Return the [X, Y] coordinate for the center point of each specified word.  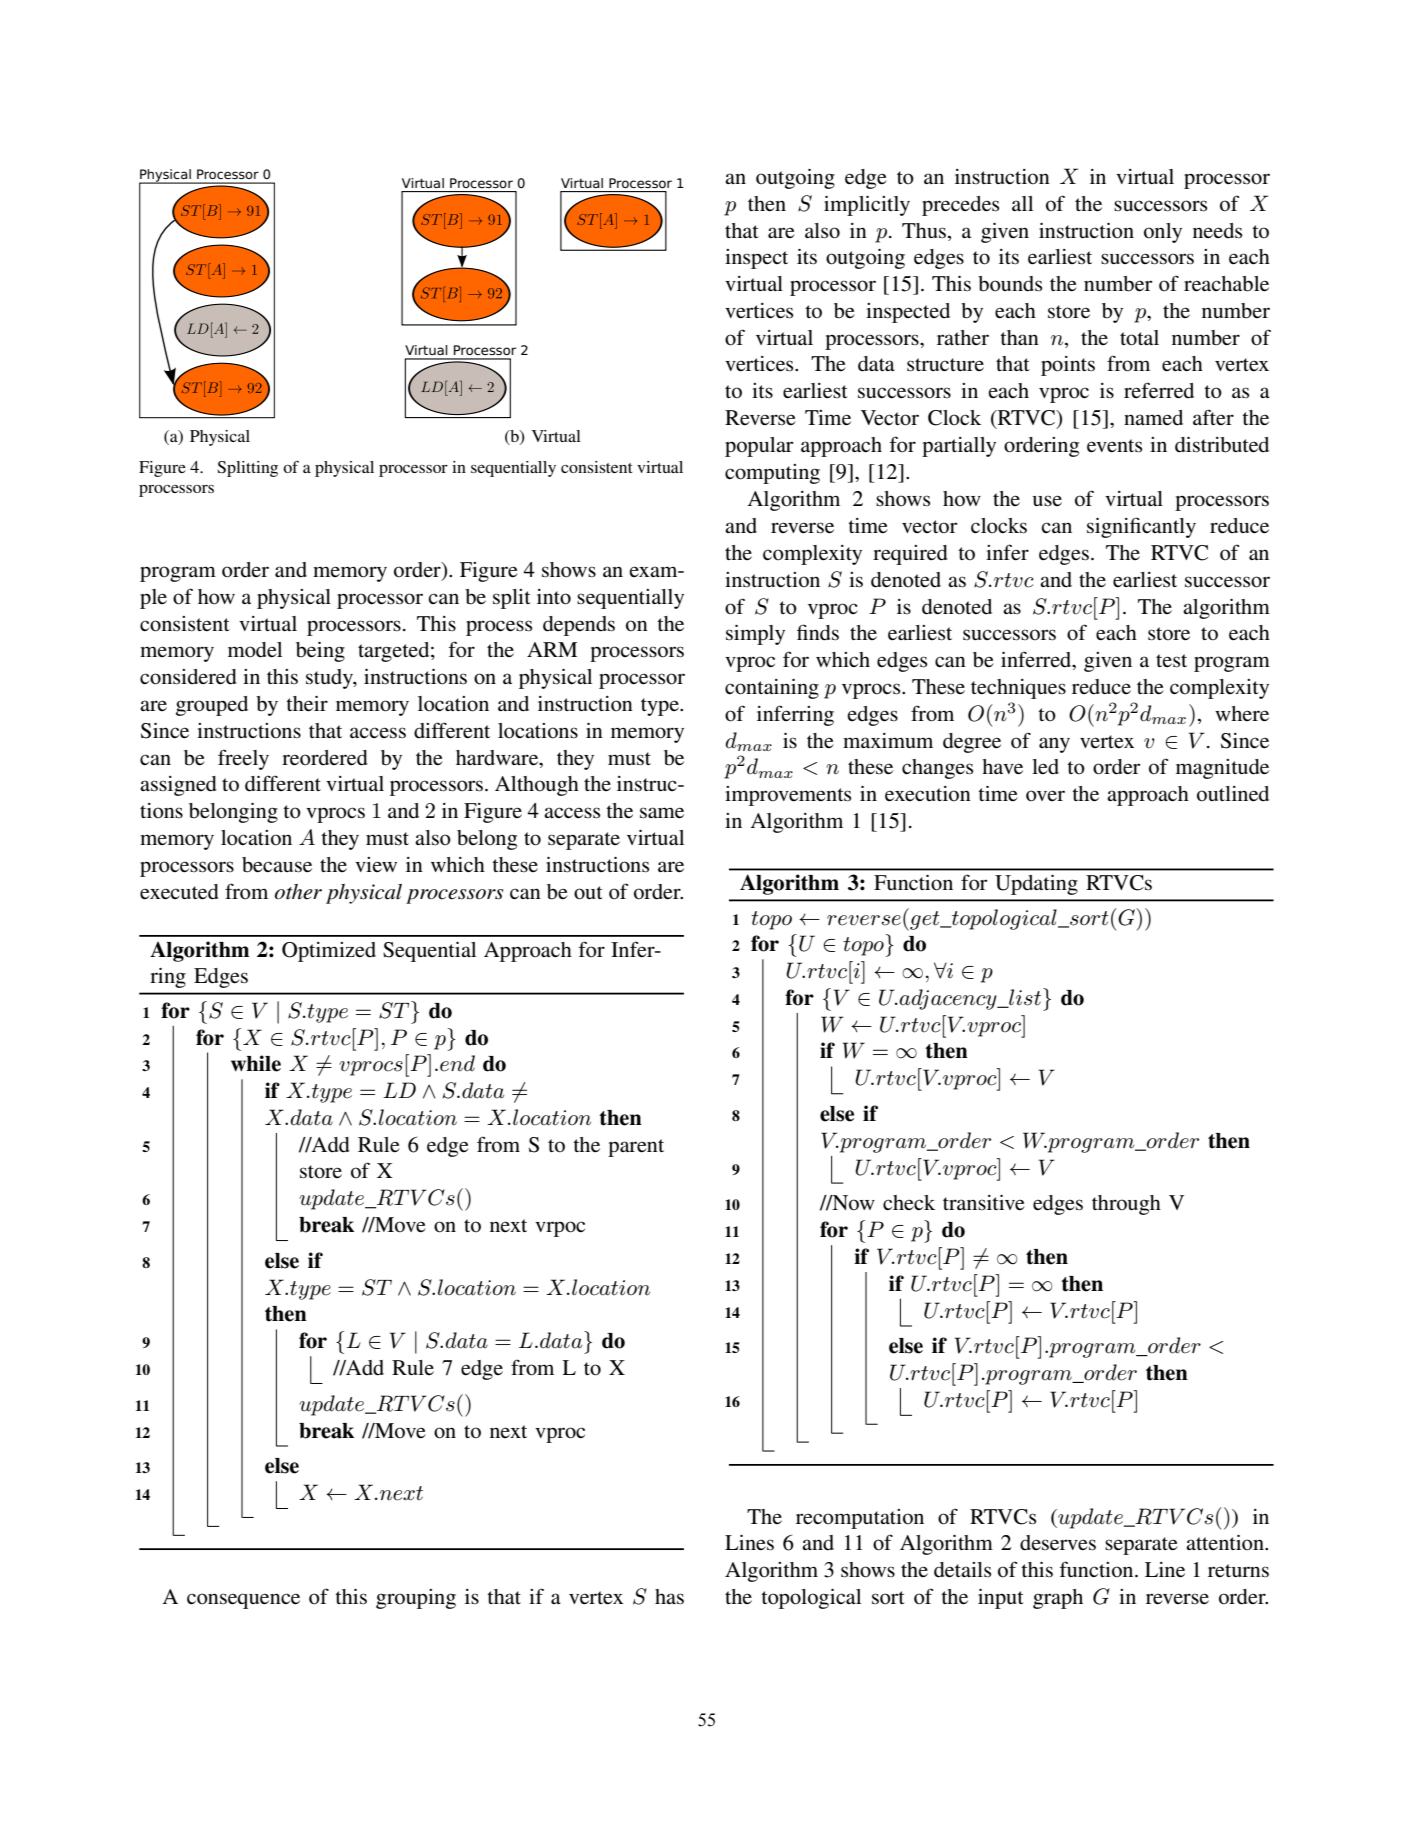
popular [759, 447]
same [662, 813]
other [298, 892]
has [669, 1597]
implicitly [867, 206]
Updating [1036, 885]
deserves [1058, 1543]
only [1163, 233]
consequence [243, 1601]
